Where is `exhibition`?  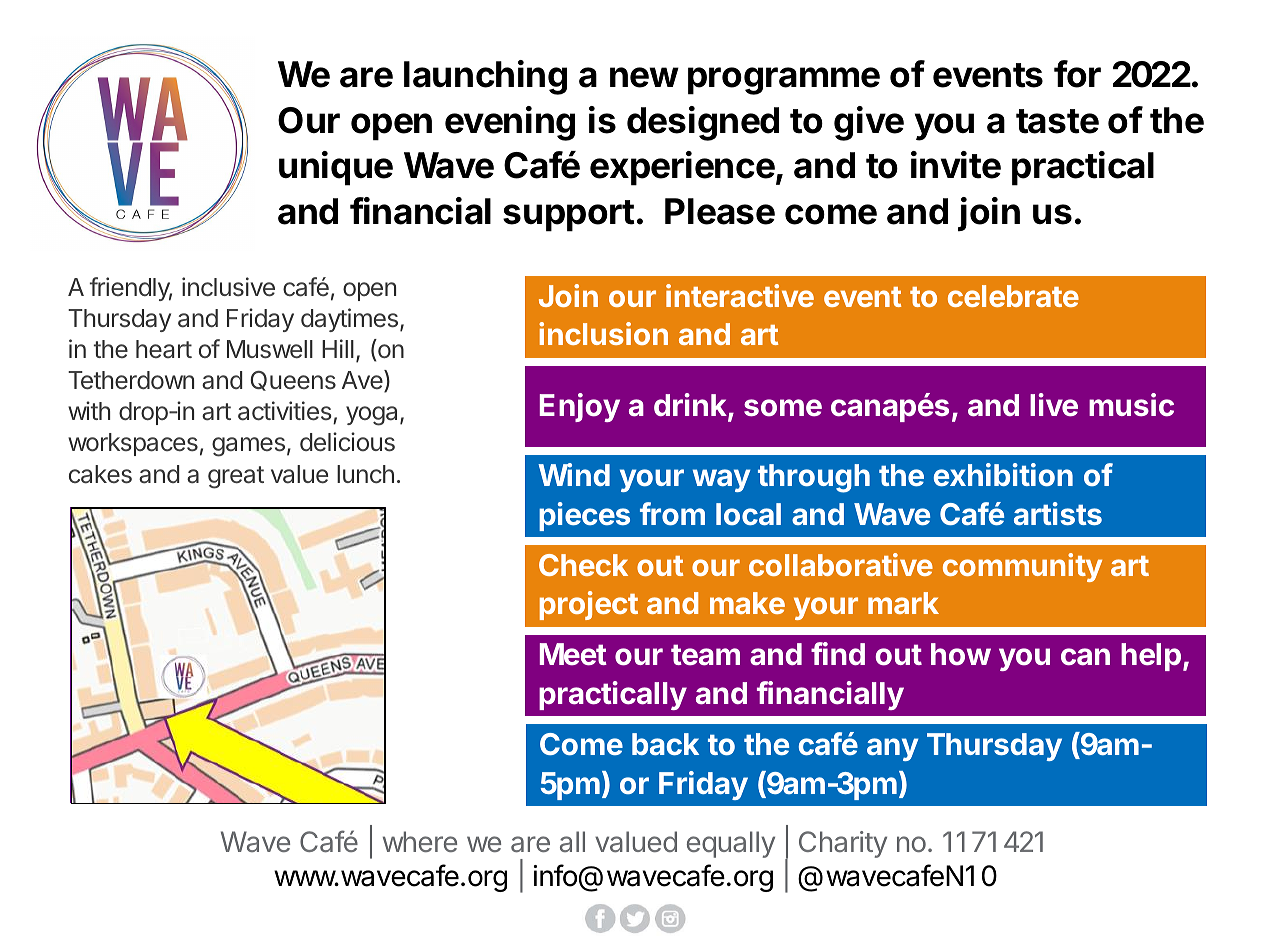 exhibition is located at coordinates (1003, 474).
